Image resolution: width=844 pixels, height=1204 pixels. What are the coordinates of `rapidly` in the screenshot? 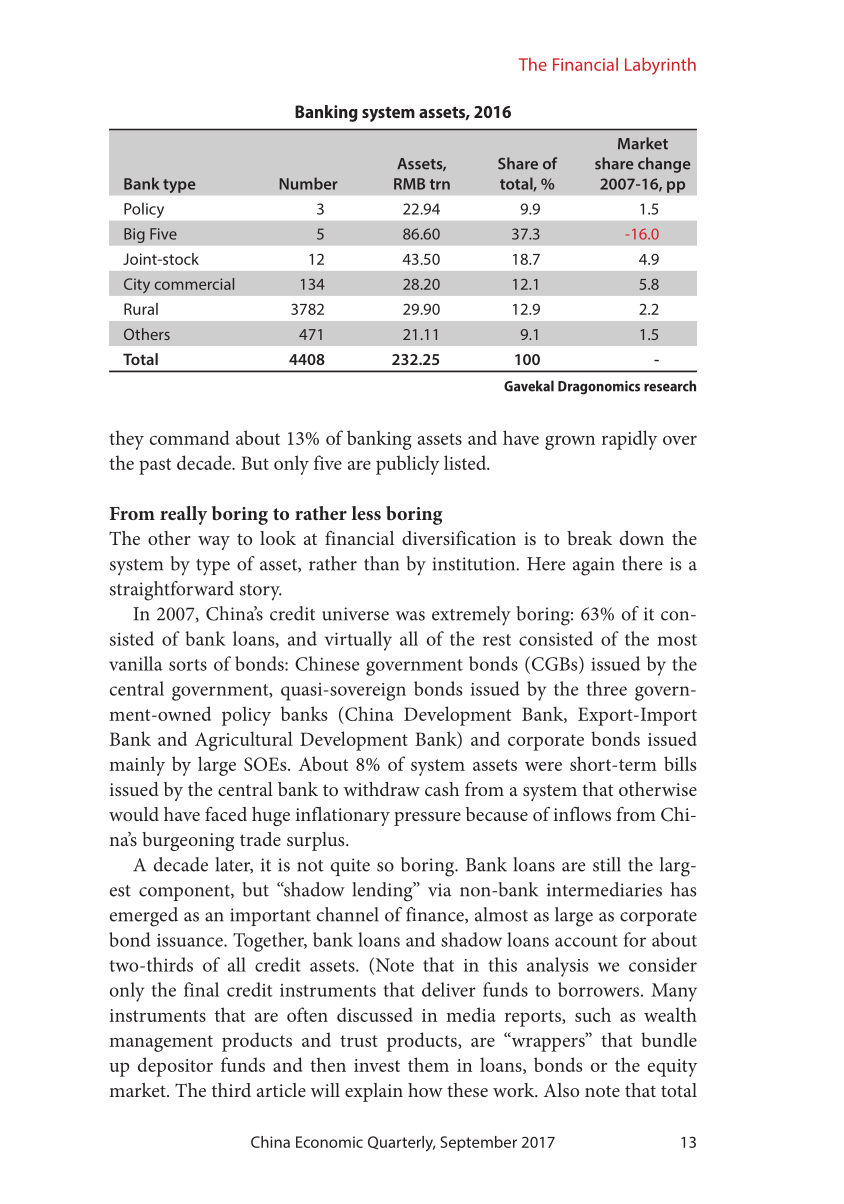 It's located at (629, 440).
